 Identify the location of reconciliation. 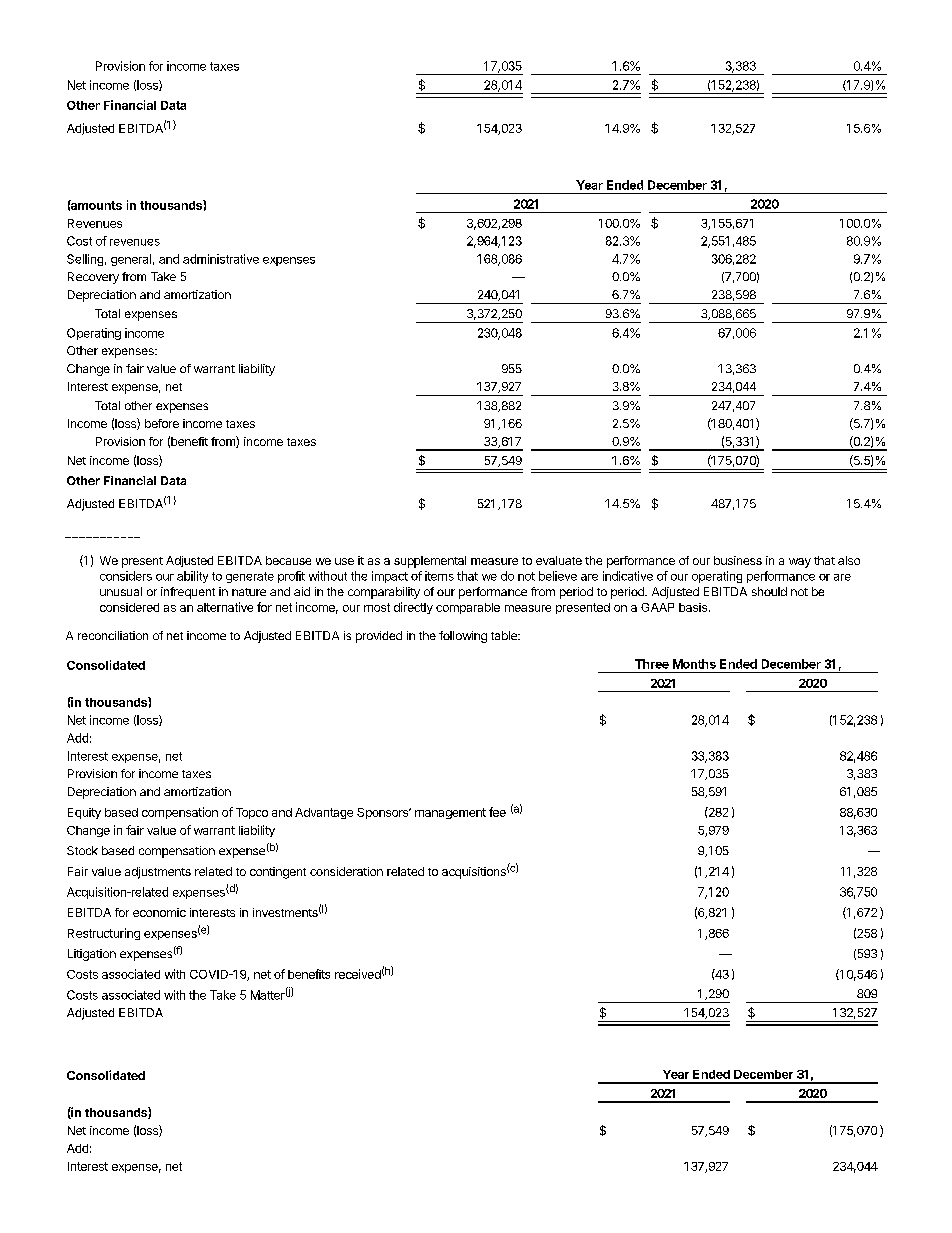
(113, 635).
